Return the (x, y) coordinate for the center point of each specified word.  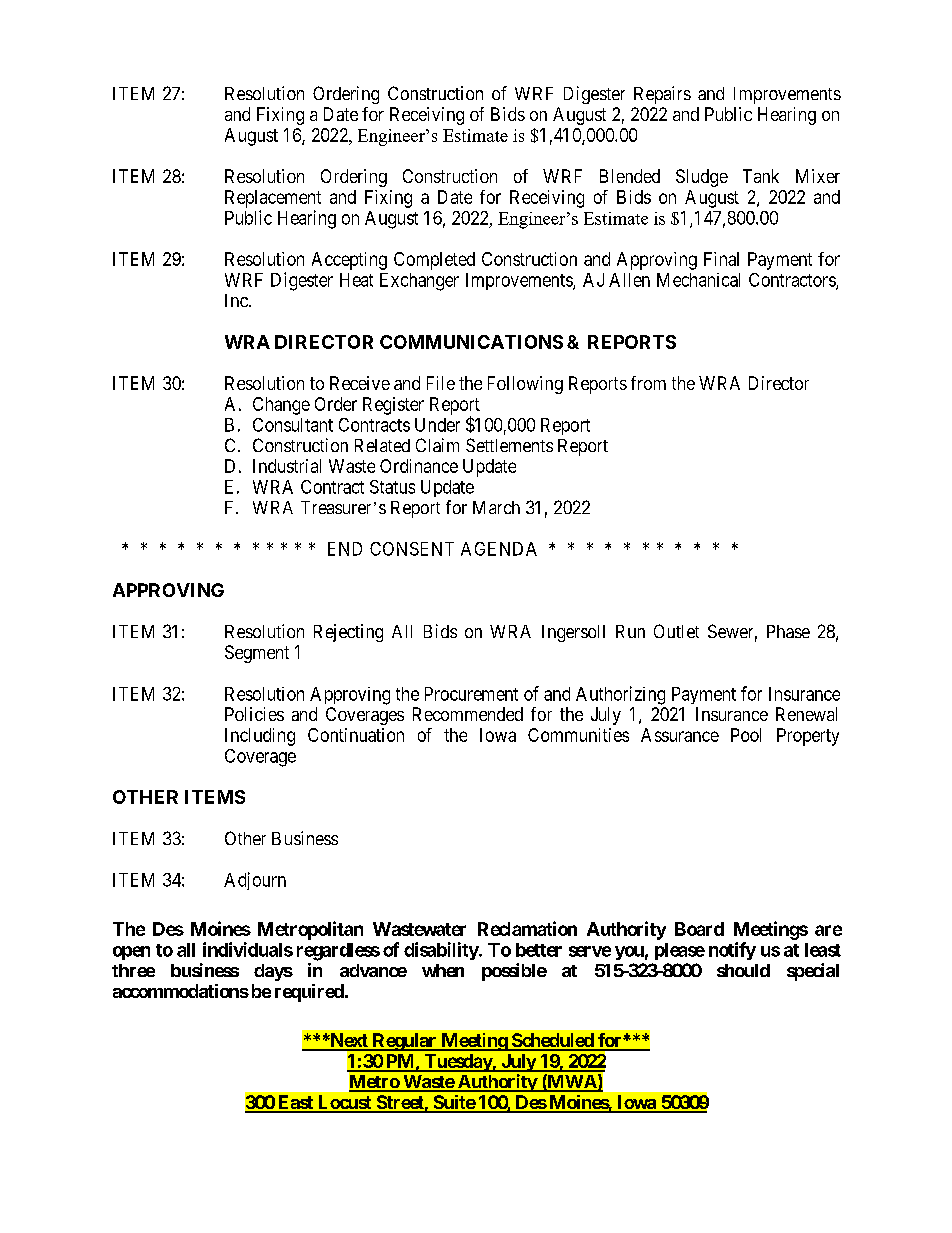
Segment (257, 654)
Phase (788, 631)
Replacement (273, 199)
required (309, 993)
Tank (761, 176)
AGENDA (499, 549)
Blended (630, 176)
